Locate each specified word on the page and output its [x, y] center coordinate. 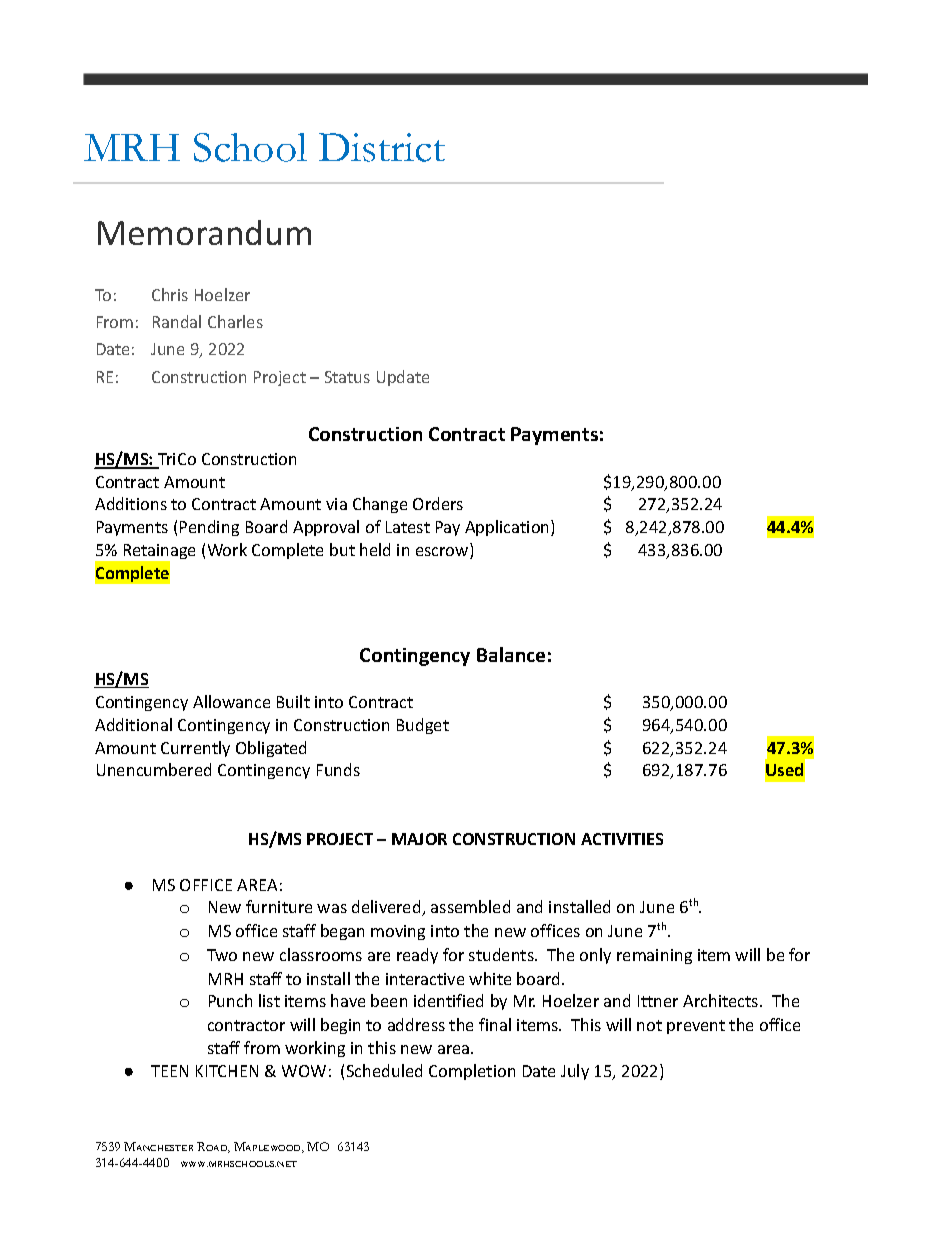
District [382, 147]
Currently [195, 749]
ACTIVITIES [622, 839]
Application [508, 528]
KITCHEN [227, 1071]
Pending [209, 528]
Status [347, 377]
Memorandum [204, 232]
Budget [423, 726]
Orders [438, 503]
